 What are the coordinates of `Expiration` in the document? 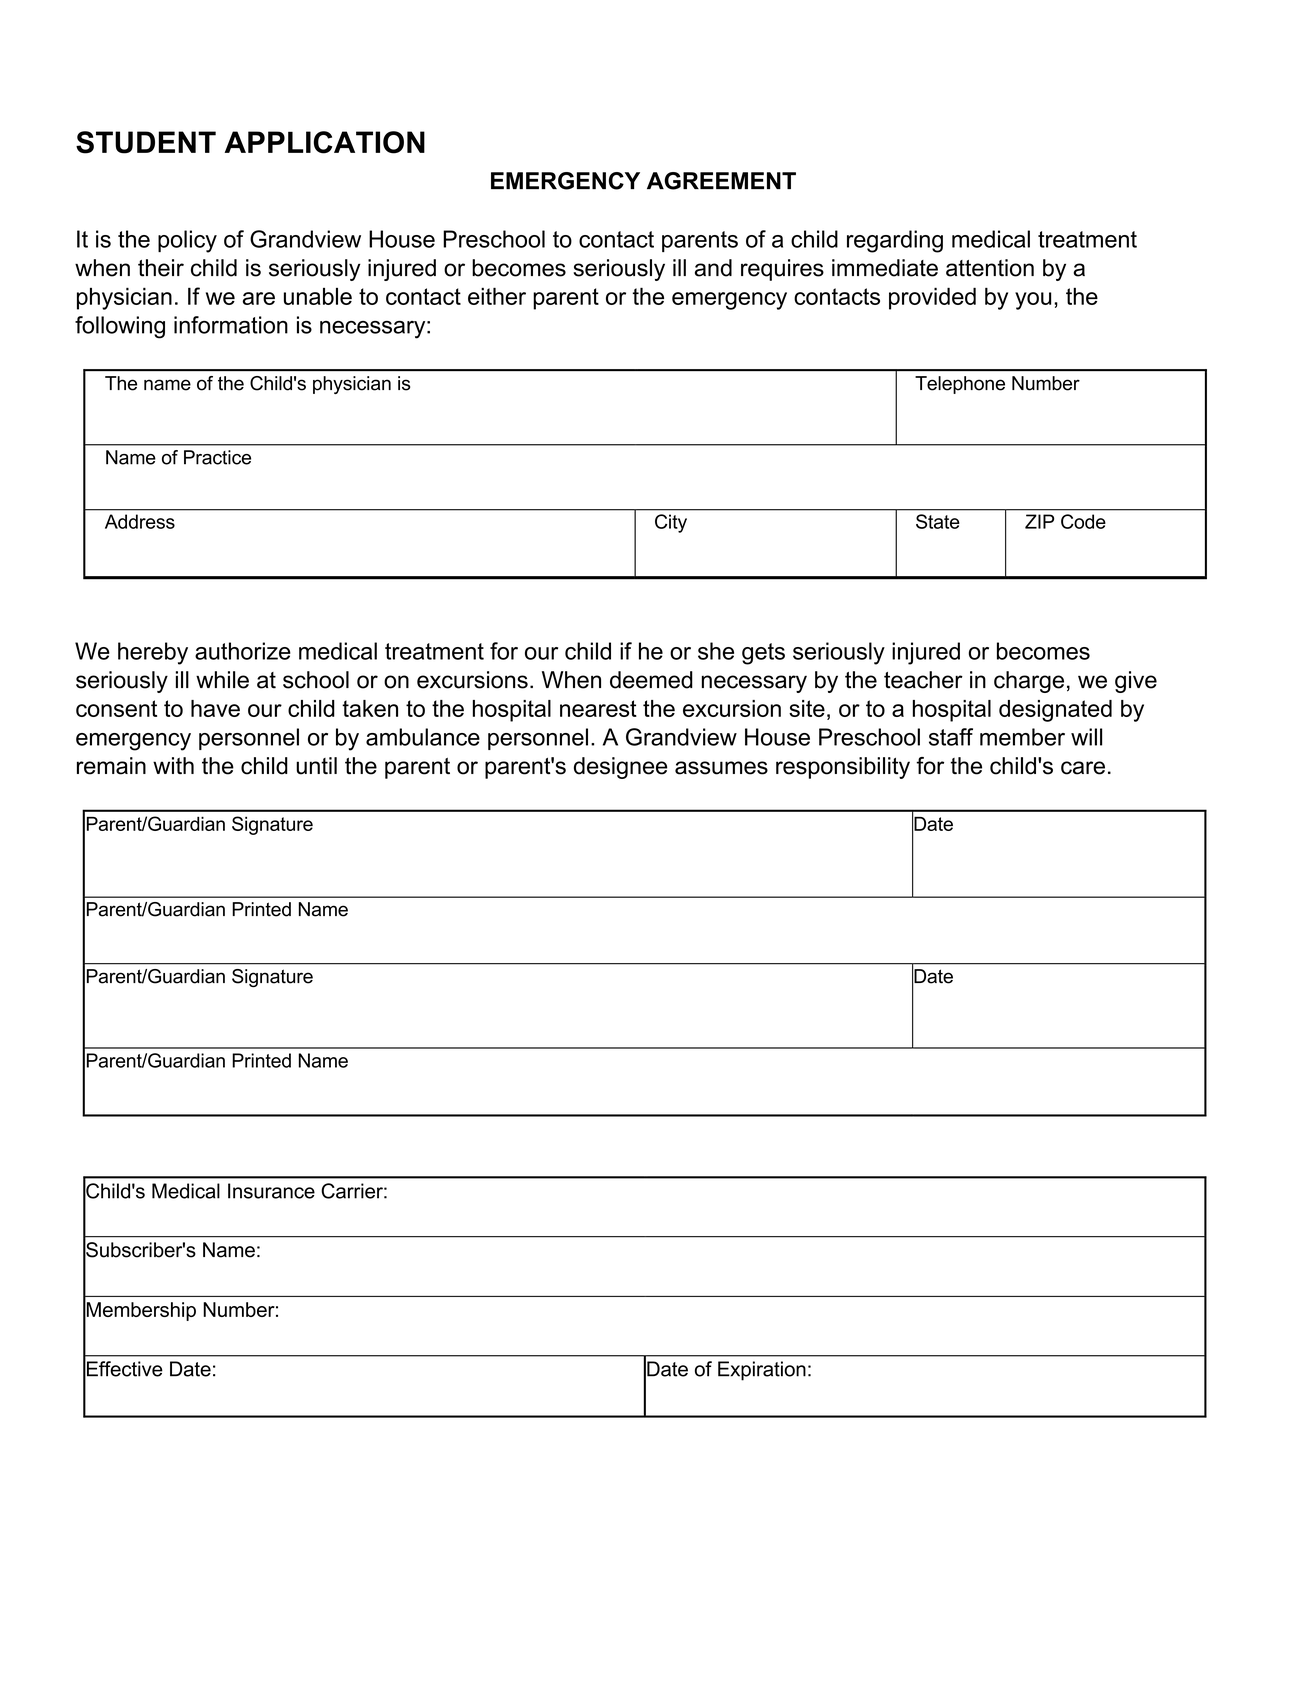 It's located at (762, 1371).
